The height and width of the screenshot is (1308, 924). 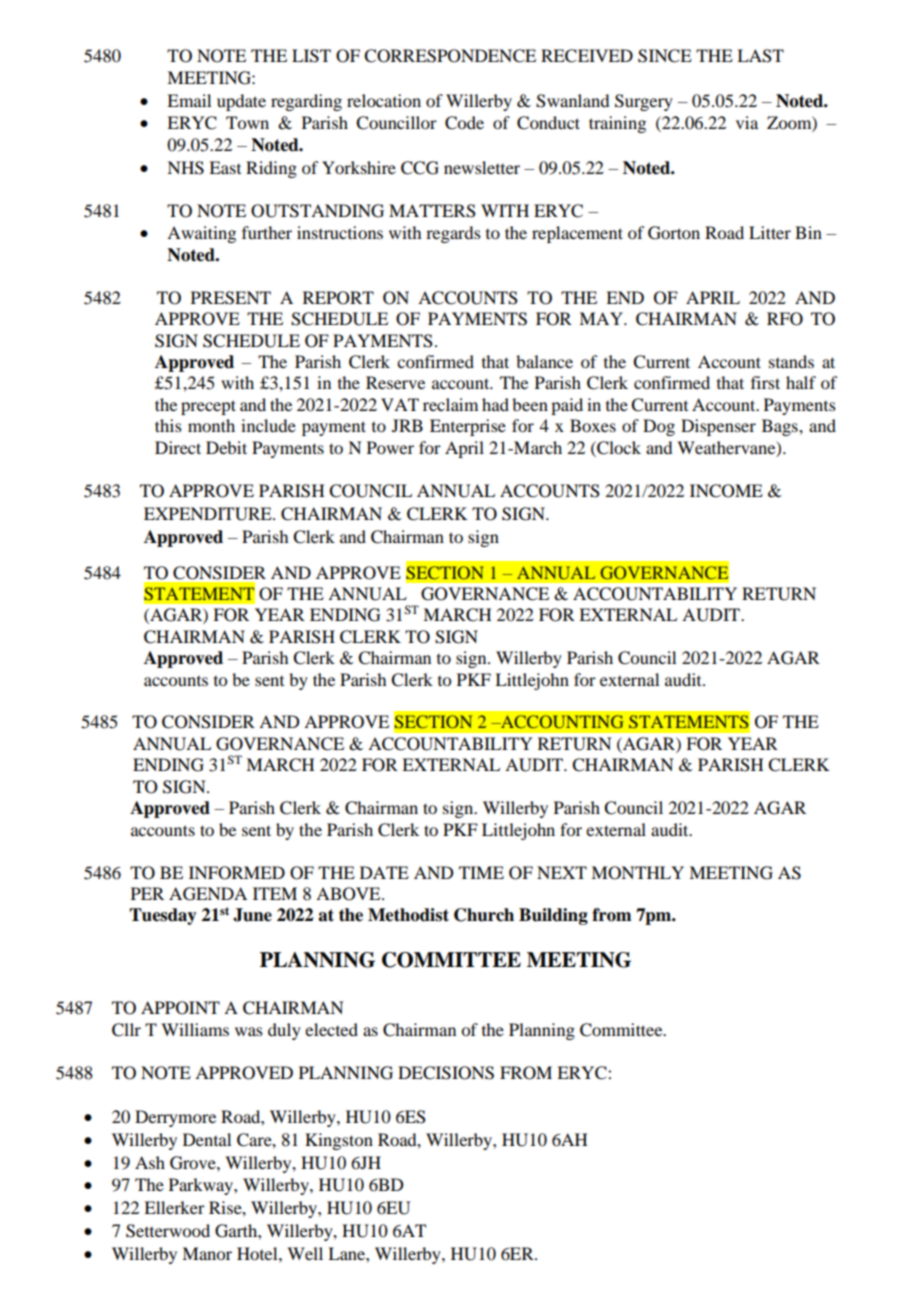 What do you see at coordinates (209, 514) in the screenshot?
I see `EXPENDITURE` at bounding box center [209, 514].
